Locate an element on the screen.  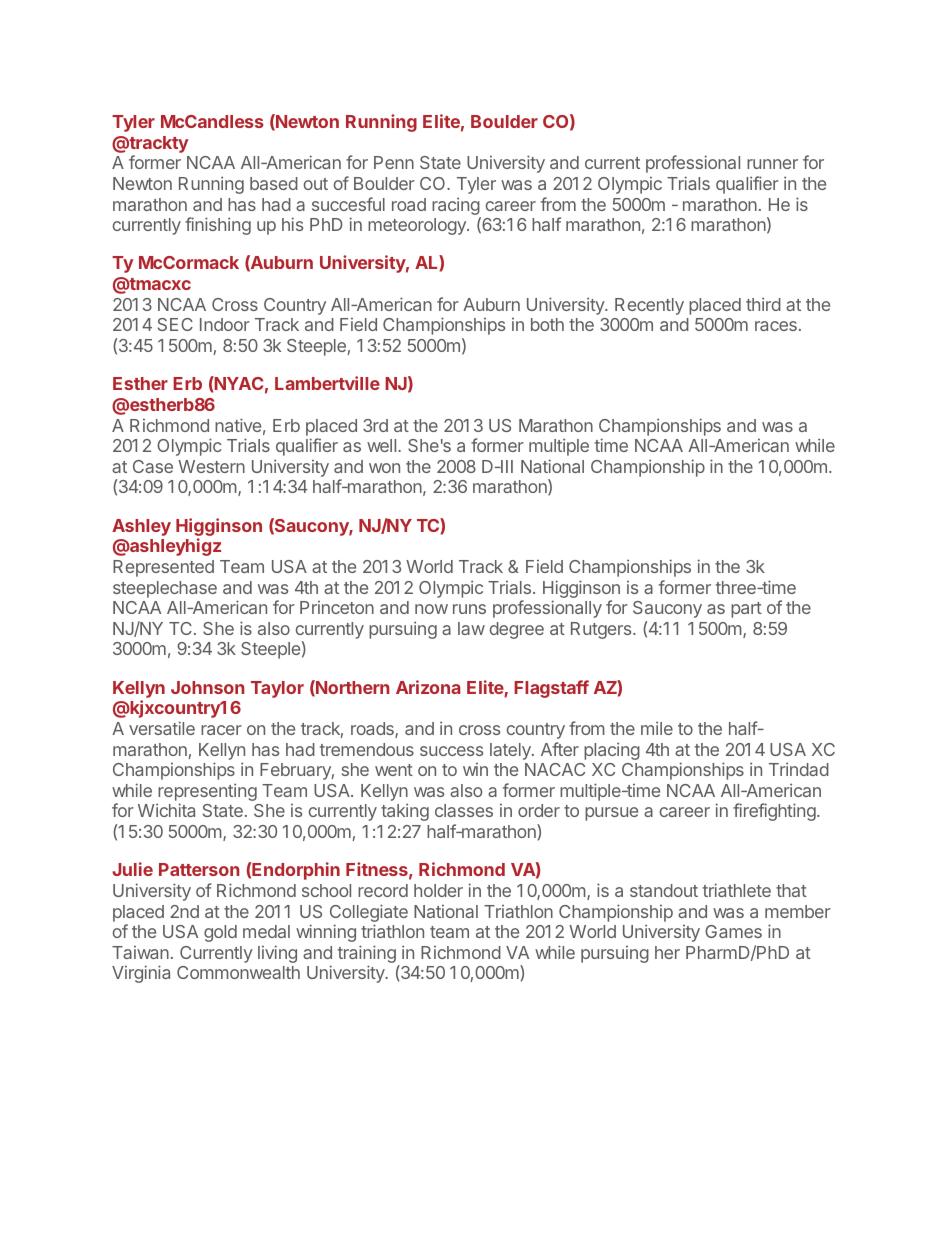
won is located at coordinates (384, 468).
